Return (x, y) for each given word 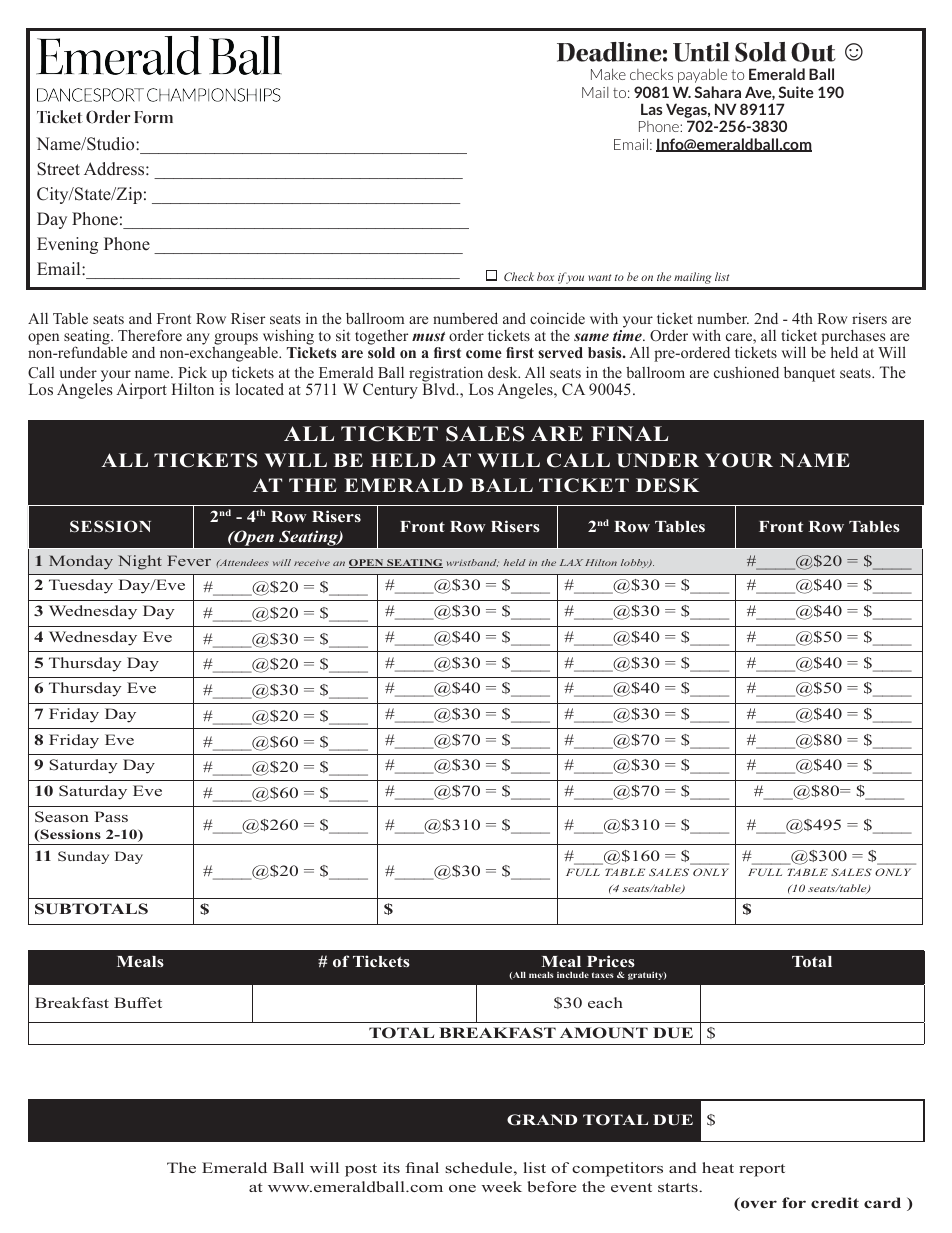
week (501, 1186)
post (361, 1170)
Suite (796, 92)
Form (153, 117)
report (762, 1170)
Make (608, 74)
